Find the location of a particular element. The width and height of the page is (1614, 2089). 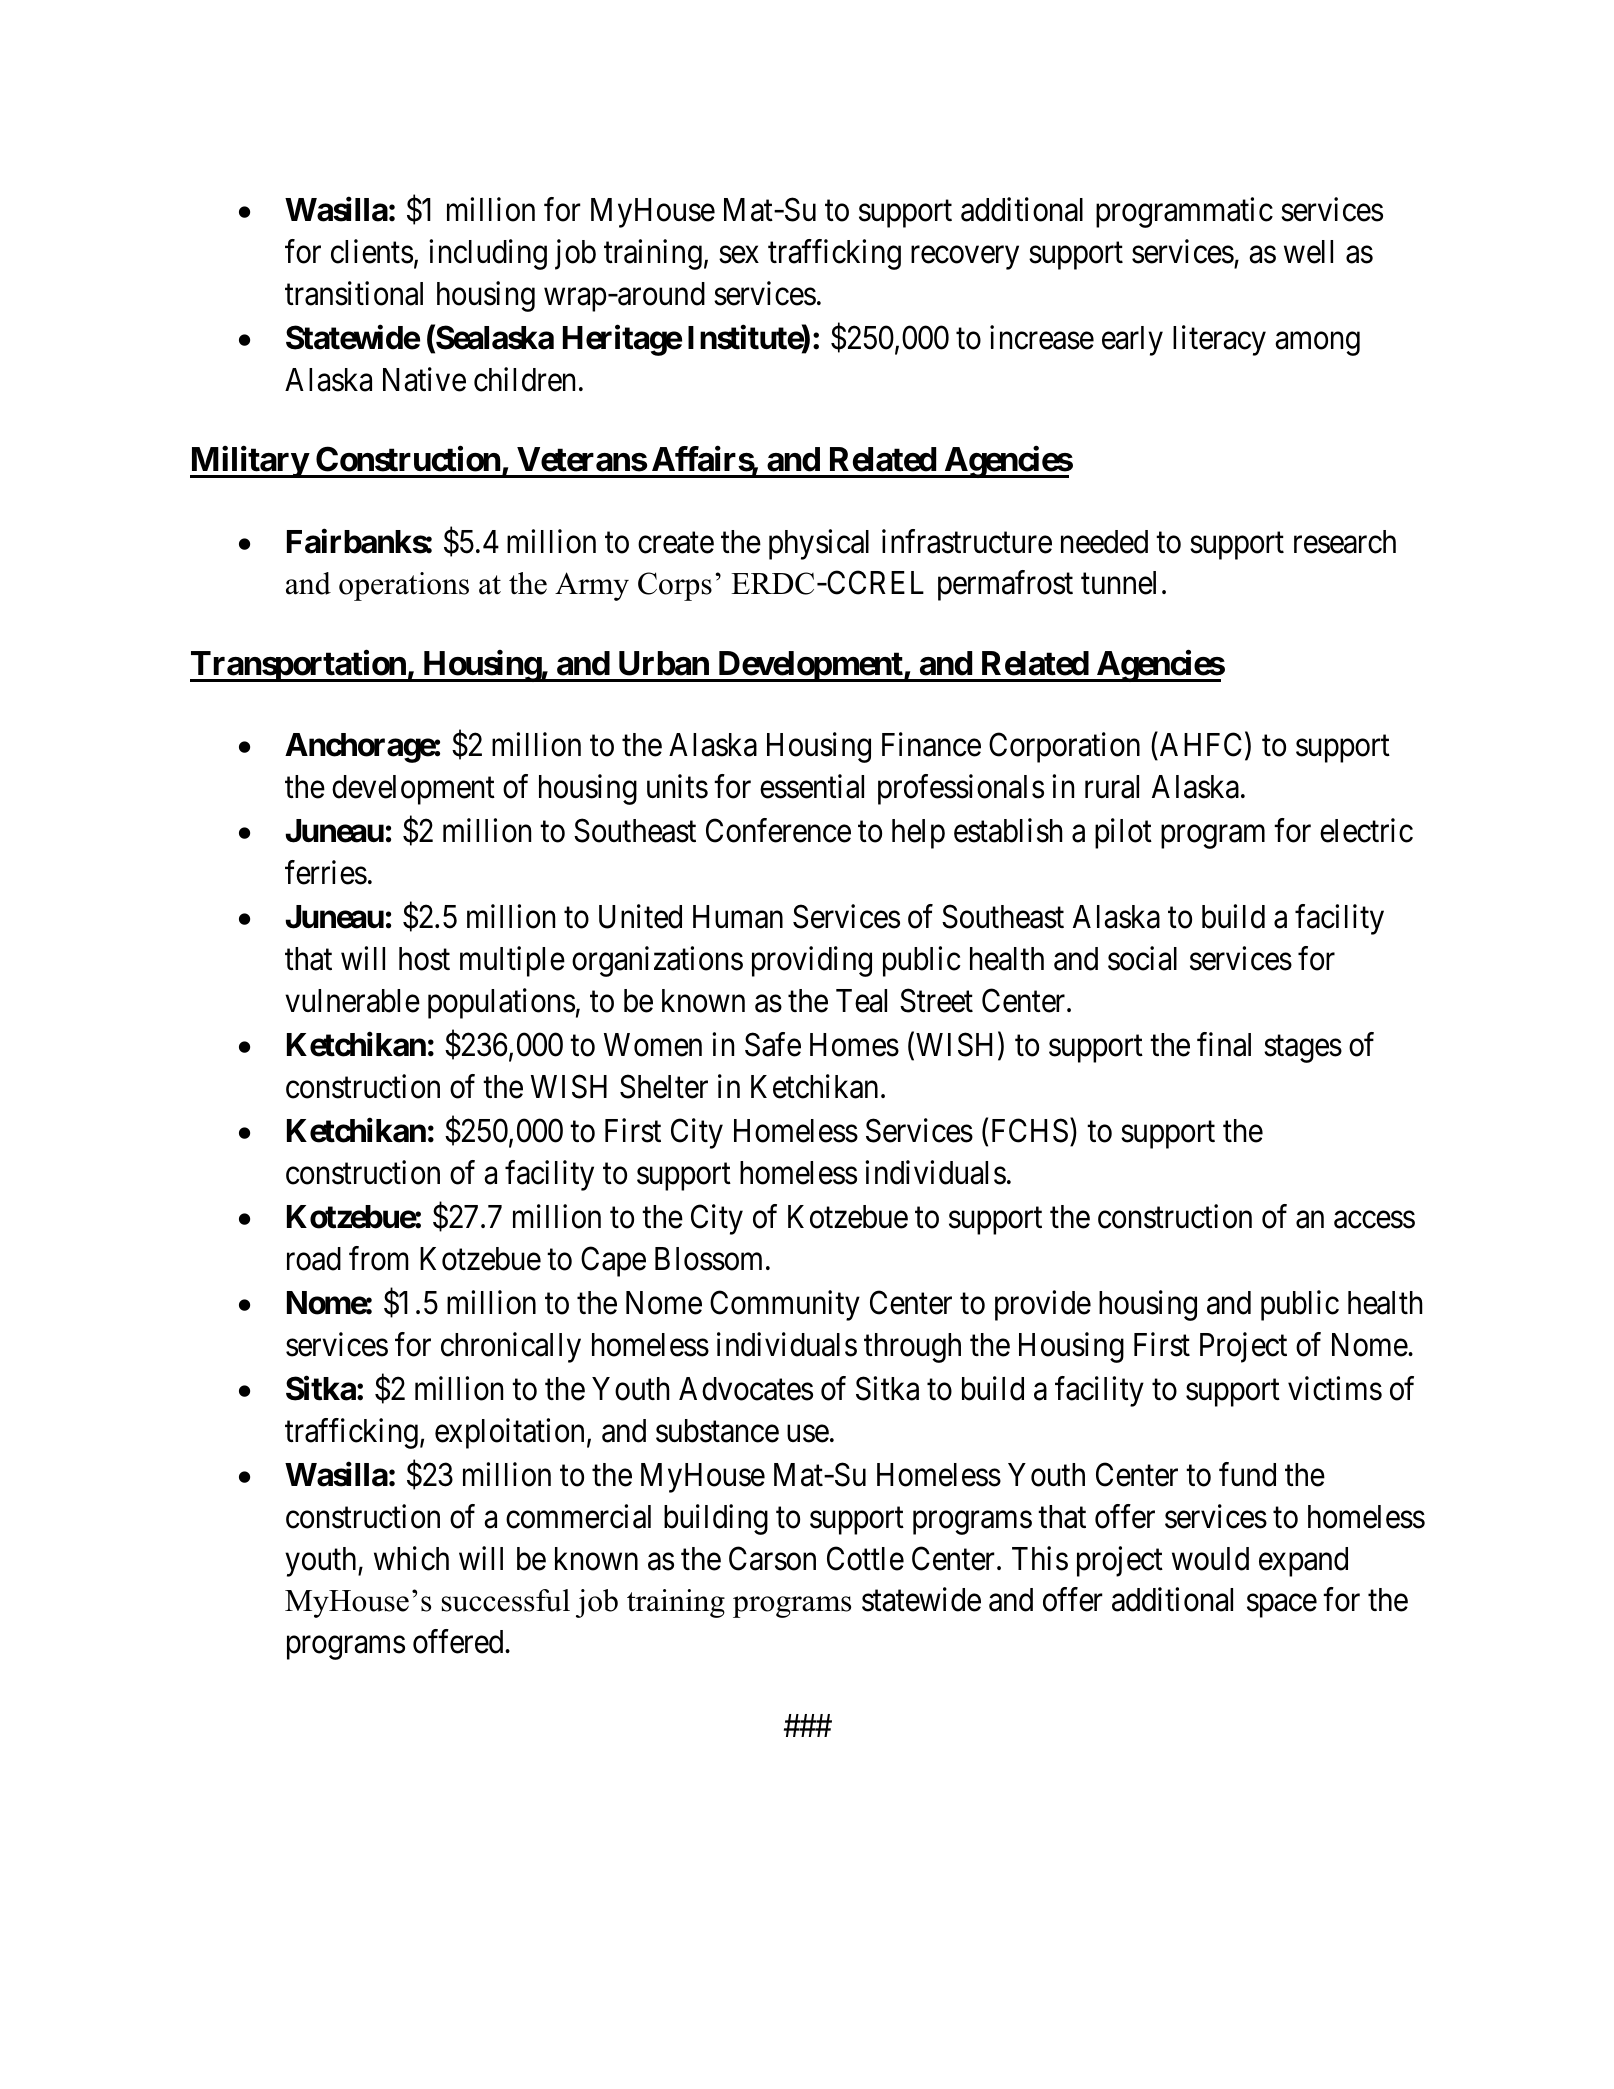

providing is located at coordinates (812, 961).
